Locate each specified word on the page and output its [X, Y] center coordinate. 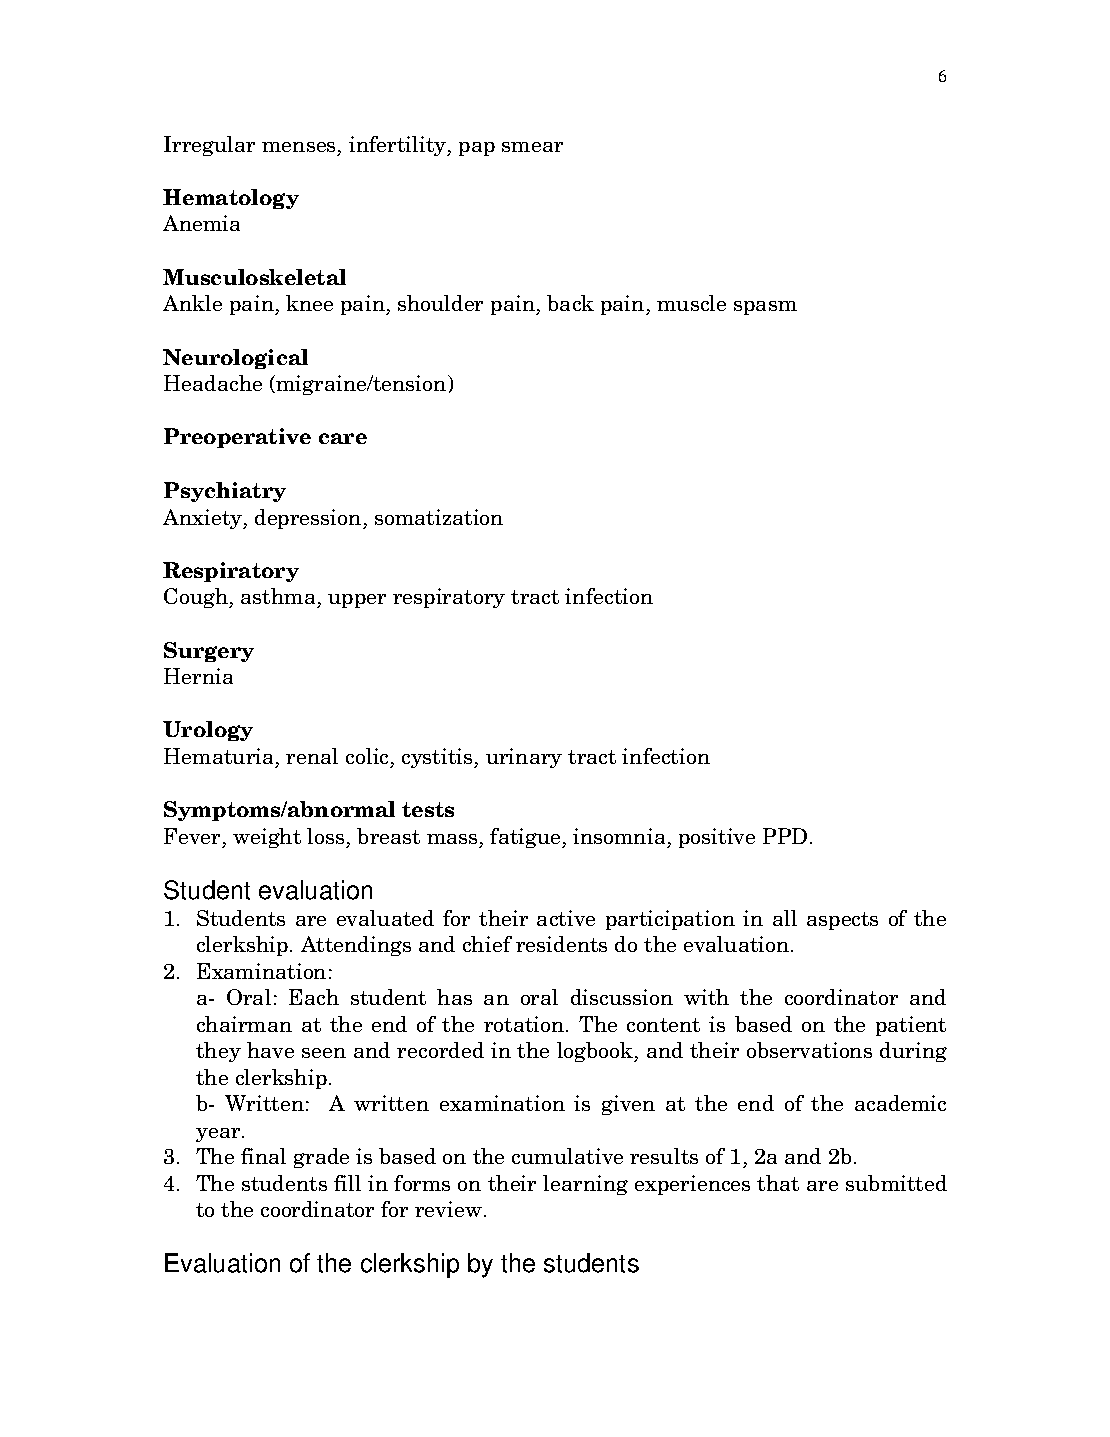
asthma [278, 596]
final [263, 1156]
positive [717, 838]
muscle [691, 303]
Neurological [235, 359]
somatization [439, 517]
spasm [765, 308]
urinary [524, 758]
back [570, 303]
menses [298, 147]
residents [561, 944]
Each [314, 997]
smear [532, 147]
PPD [785, 836]
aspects [842, 921]
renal [312, 756]
